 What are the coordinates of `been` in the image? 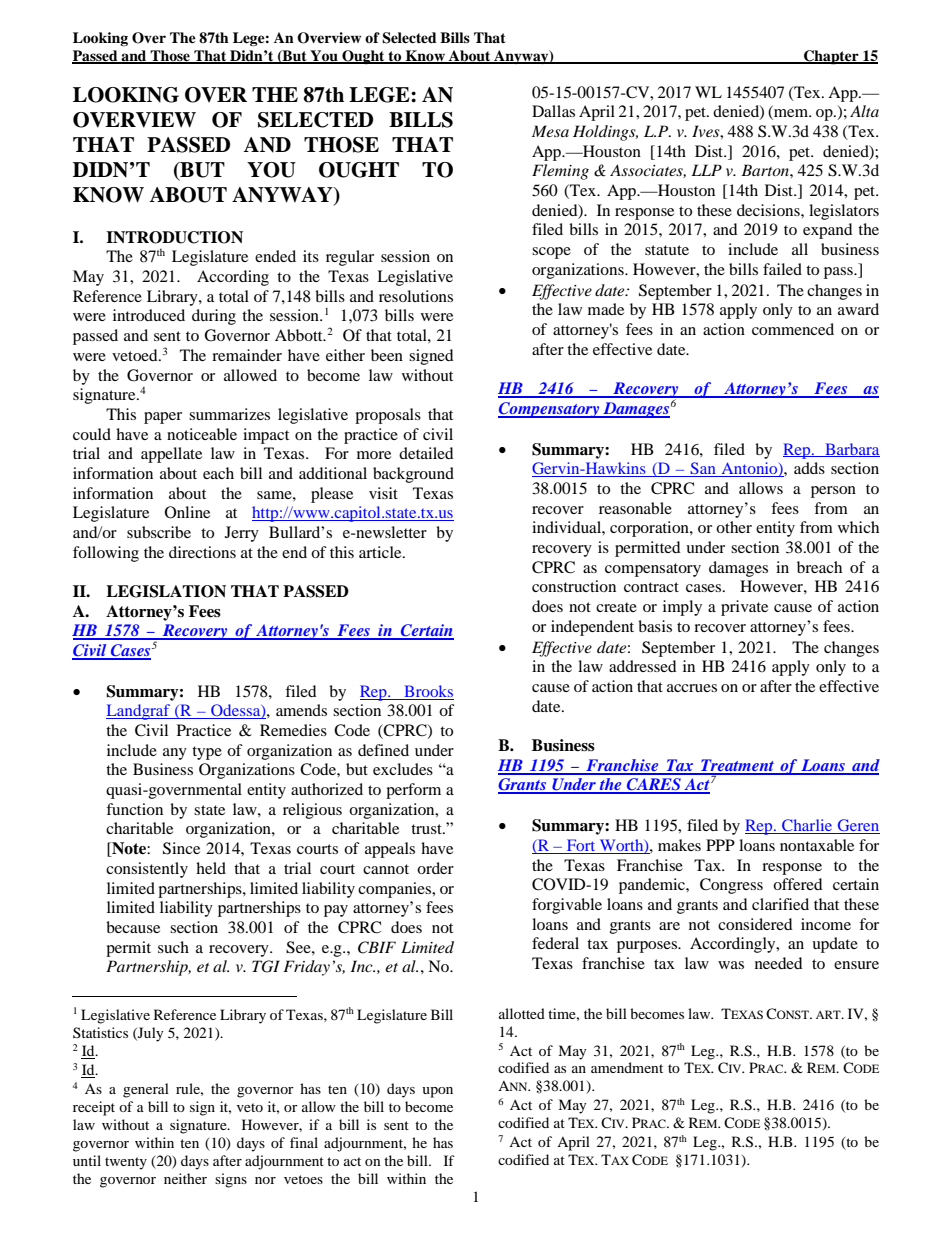 It's located at (387, 355).
